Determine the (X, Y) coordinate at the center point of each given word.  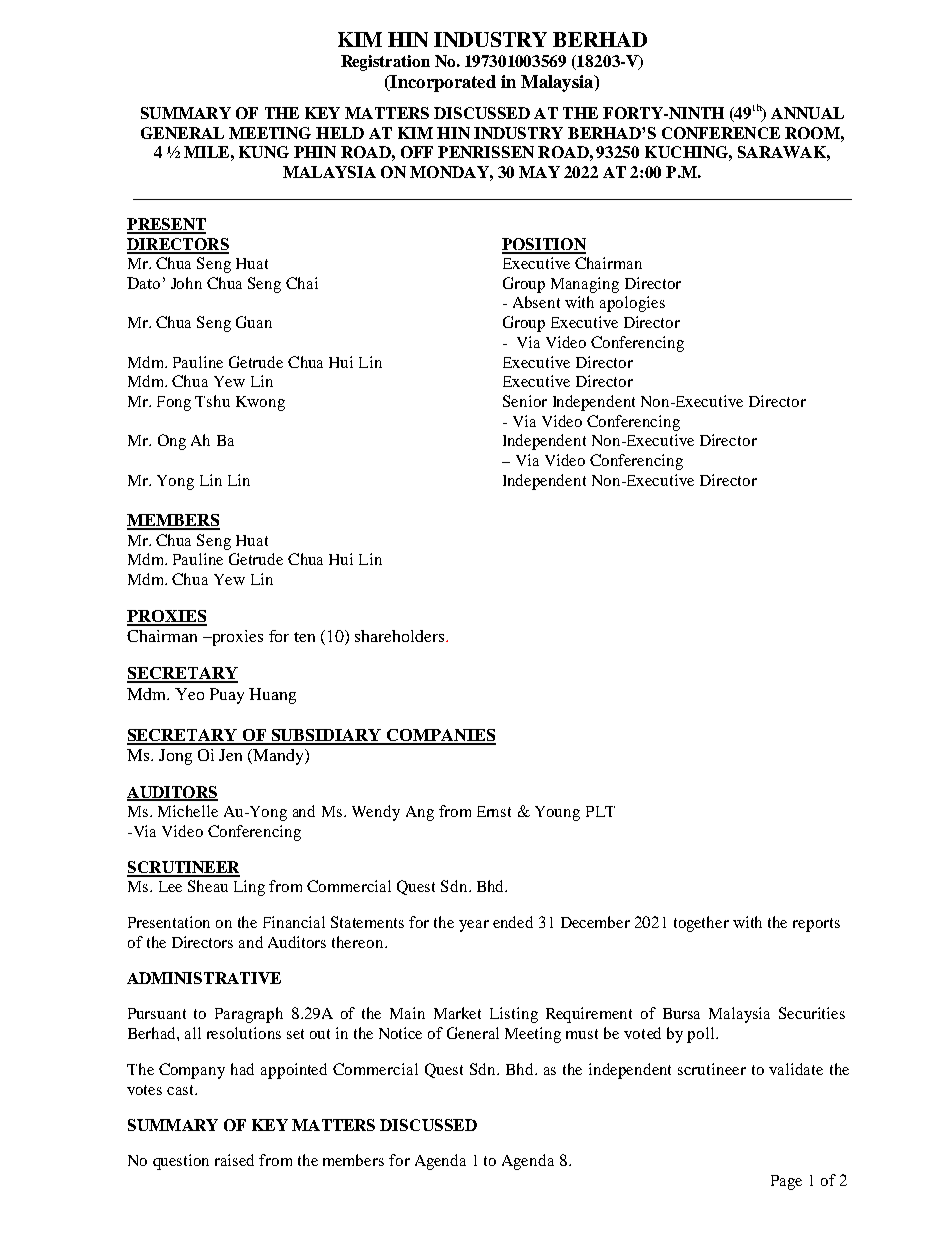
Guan (254, 322)
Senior (525, 401)
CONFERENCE (721, 133)
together (701, 924)
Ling (249, 888)
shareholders (401, 636)
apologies (632, 304)
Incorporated (442, 83)
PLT (600, 811)
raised (234, 1160)
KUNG (264, 152)
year (474, 926)
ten (304, 637)
